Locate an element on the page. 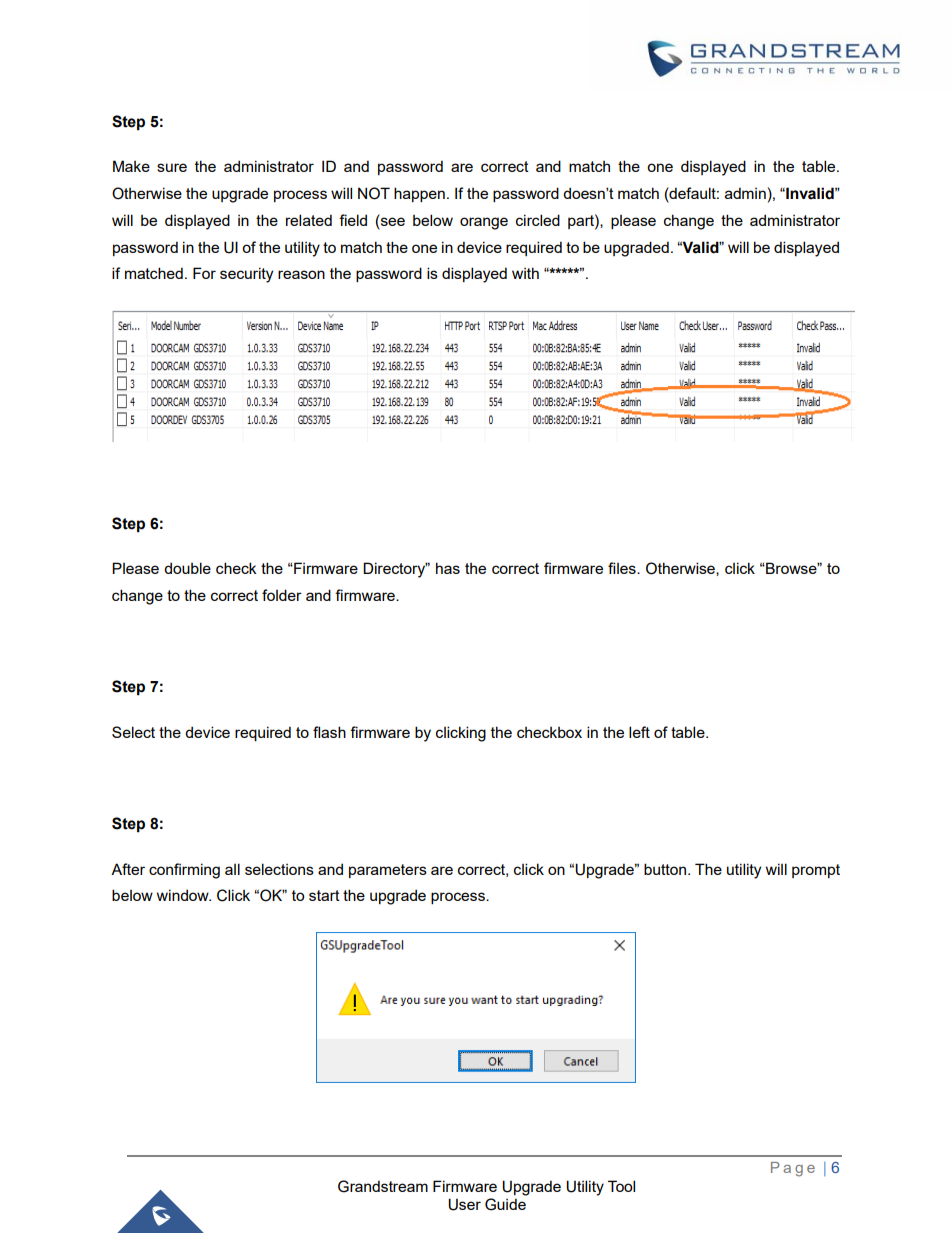 The width and height of the image is (952, 1233). sure is located at coordinates (172, 167).
